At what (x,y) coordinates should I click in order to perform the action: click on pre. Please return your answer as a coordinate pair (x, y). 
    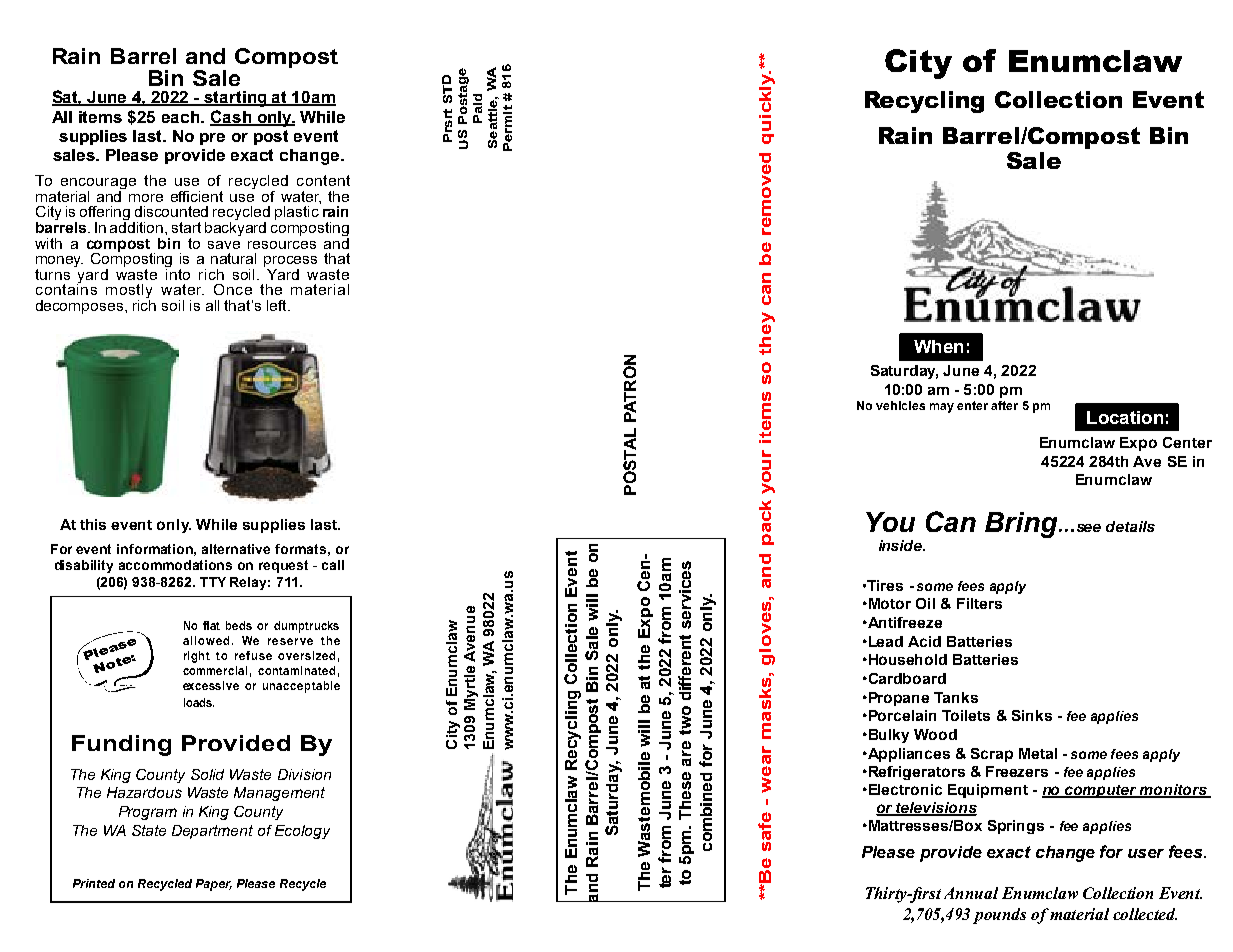
    Looking at the image, I should click on (212, 139).
